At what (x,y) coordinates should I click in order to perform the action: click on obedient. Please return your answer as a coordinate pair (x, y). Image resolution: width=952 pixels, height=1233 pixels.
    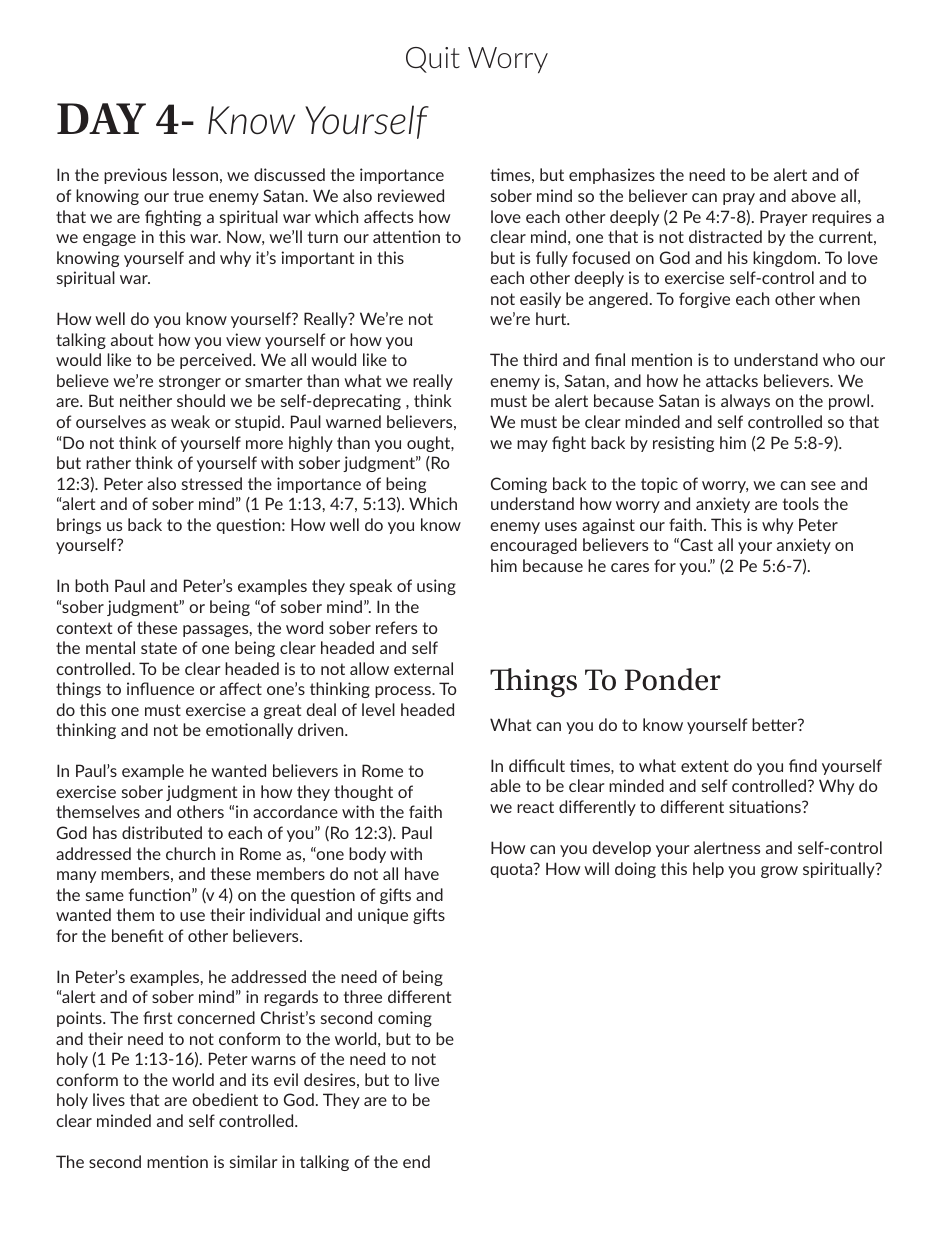
    Looking at the image, I should click on (225, 1099).
